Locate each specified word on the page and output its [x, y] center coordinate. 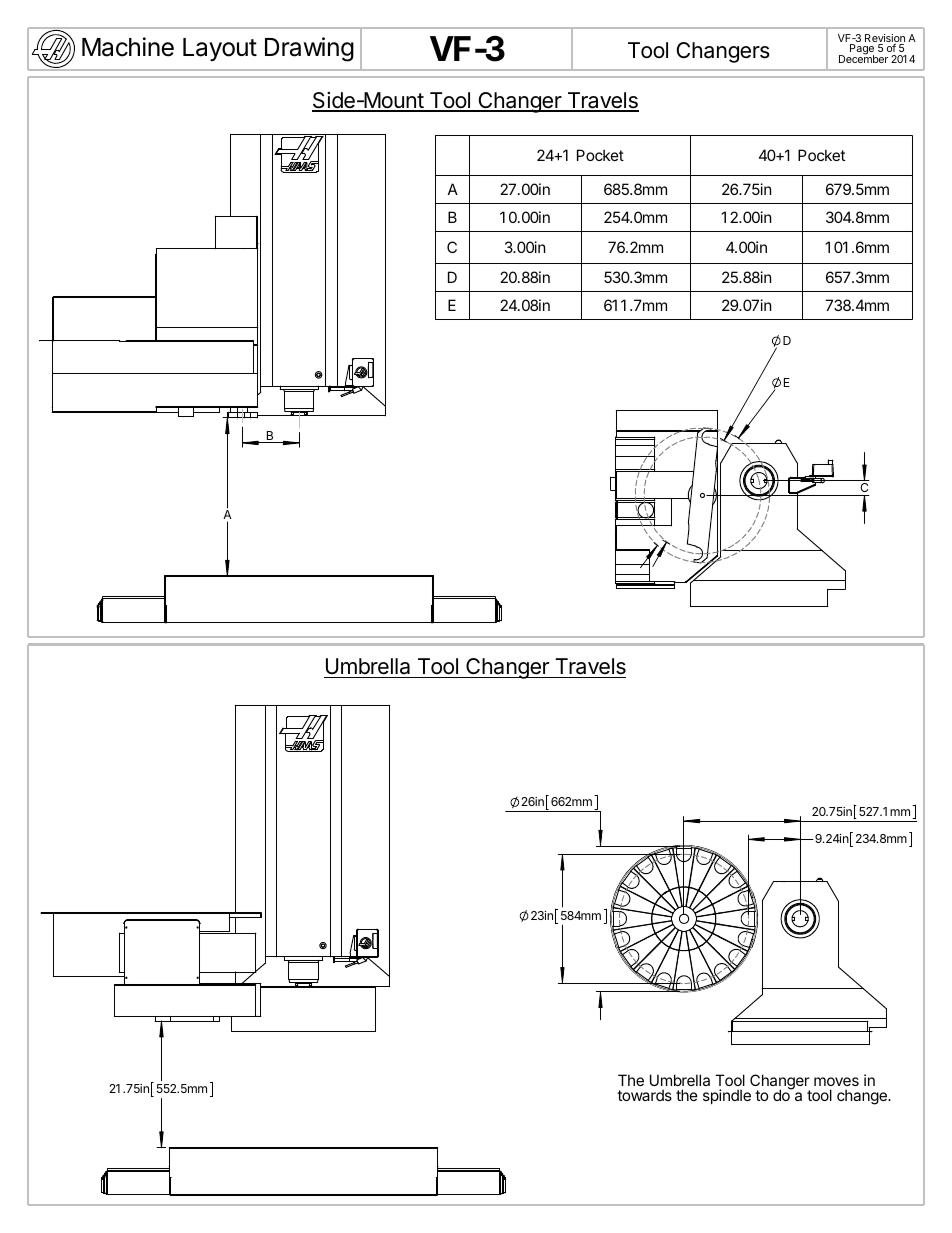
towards [644, 1095]
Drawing [309, 49]
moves [836, 1081]
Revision [885, 39]
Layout [220, 49]
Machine [128, 47]
